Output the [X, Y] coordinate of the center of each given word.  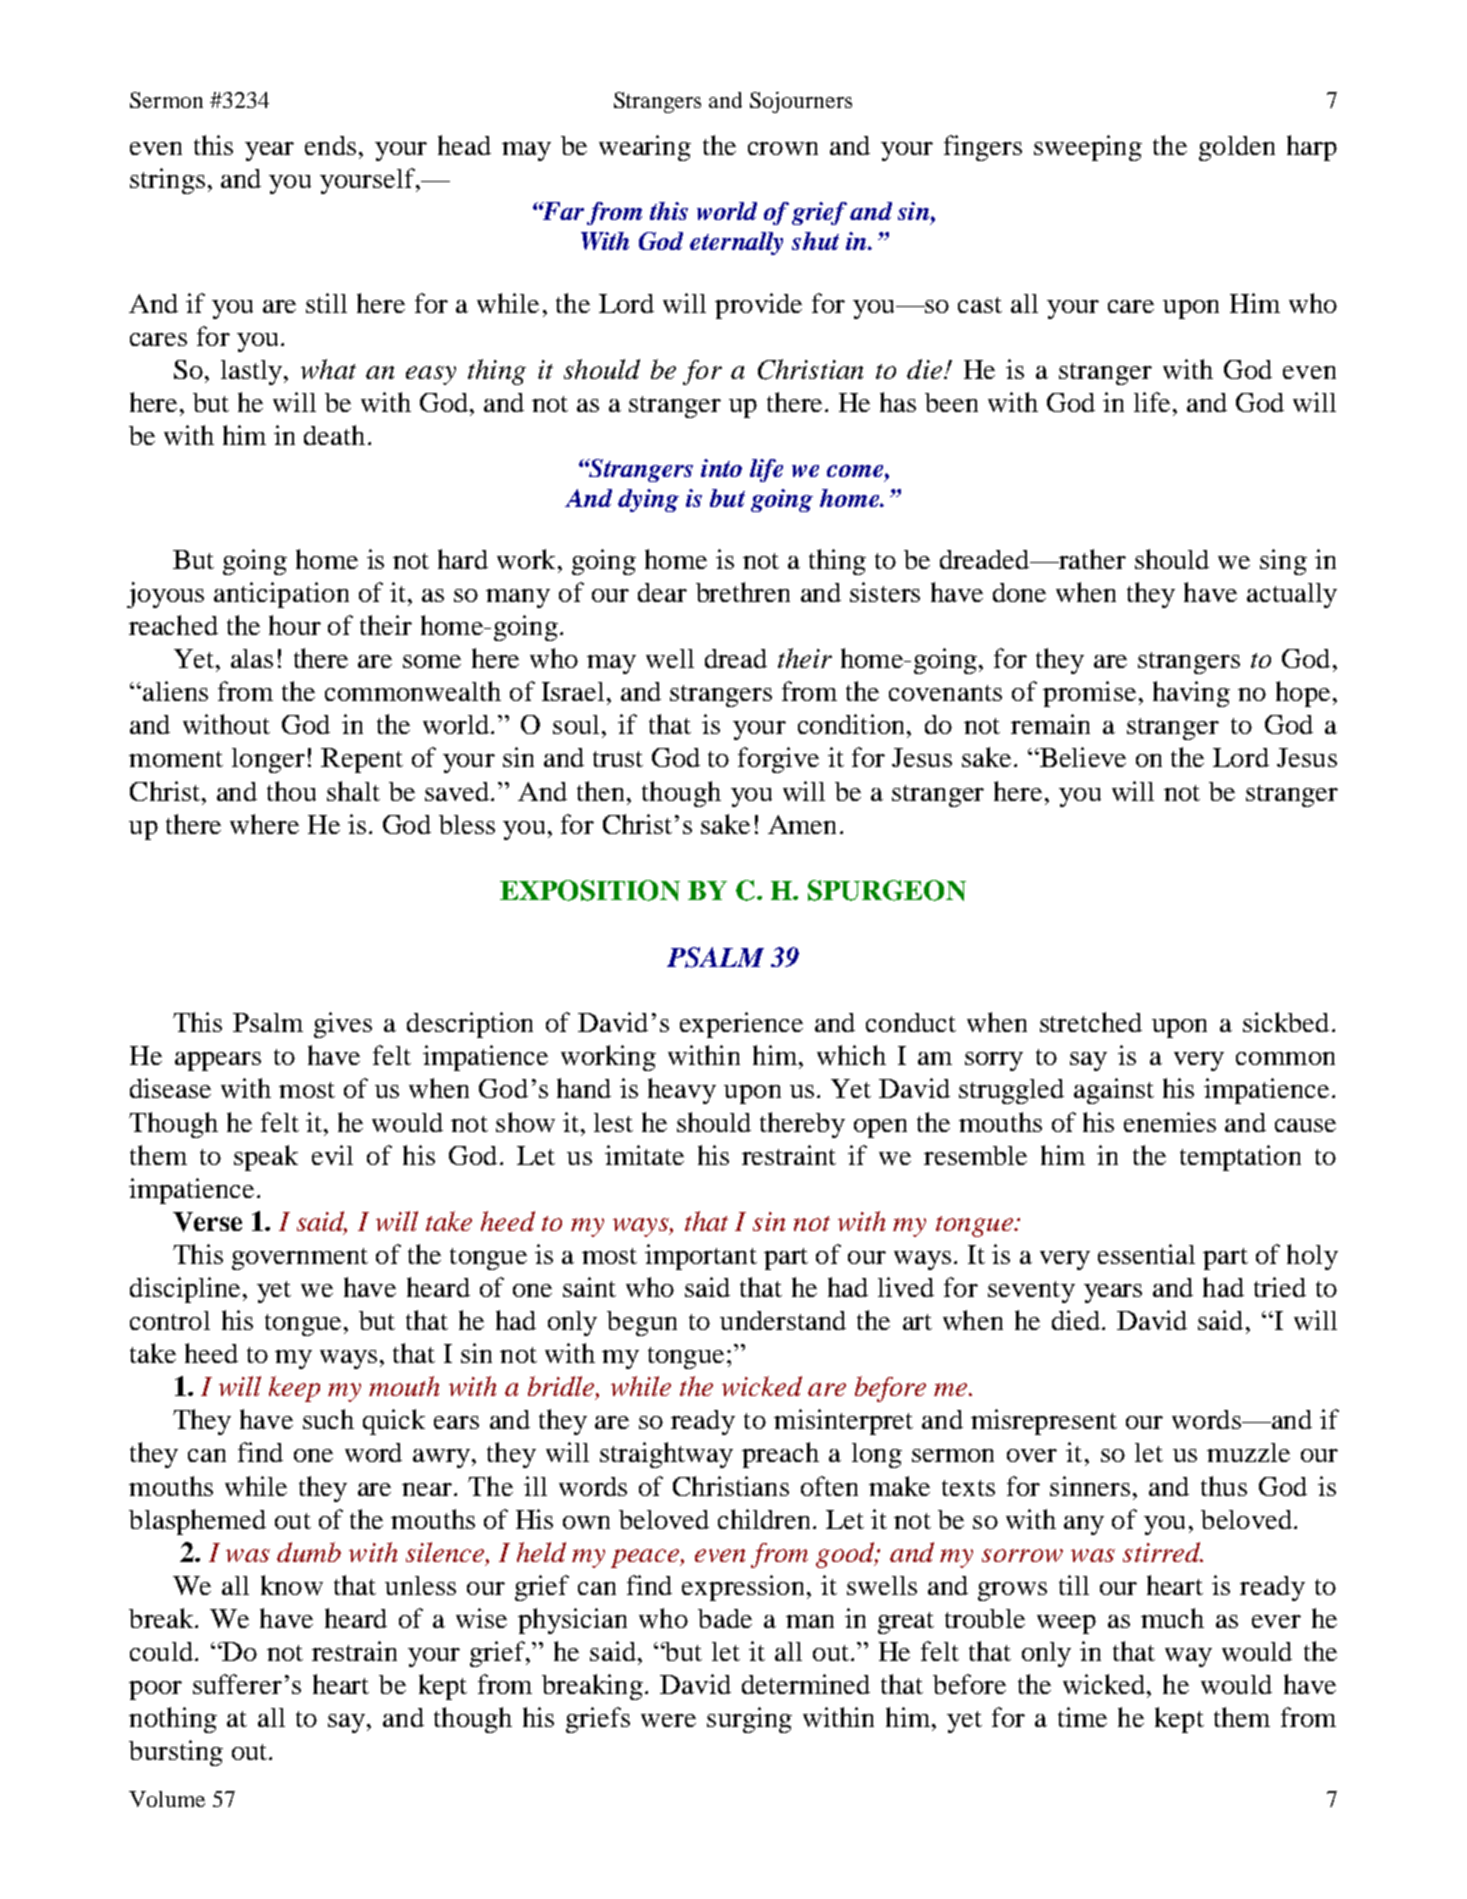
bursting [176, 1753]
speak [266, 1158]
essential [1146, 1254]
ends [330, 145]
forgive [778, 760]
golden [1237, 148]
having [1191, 694]
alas [252, 658]
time [1082, 1717]
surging [749, 1720]
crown [783, 148]
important [701, 1257]
